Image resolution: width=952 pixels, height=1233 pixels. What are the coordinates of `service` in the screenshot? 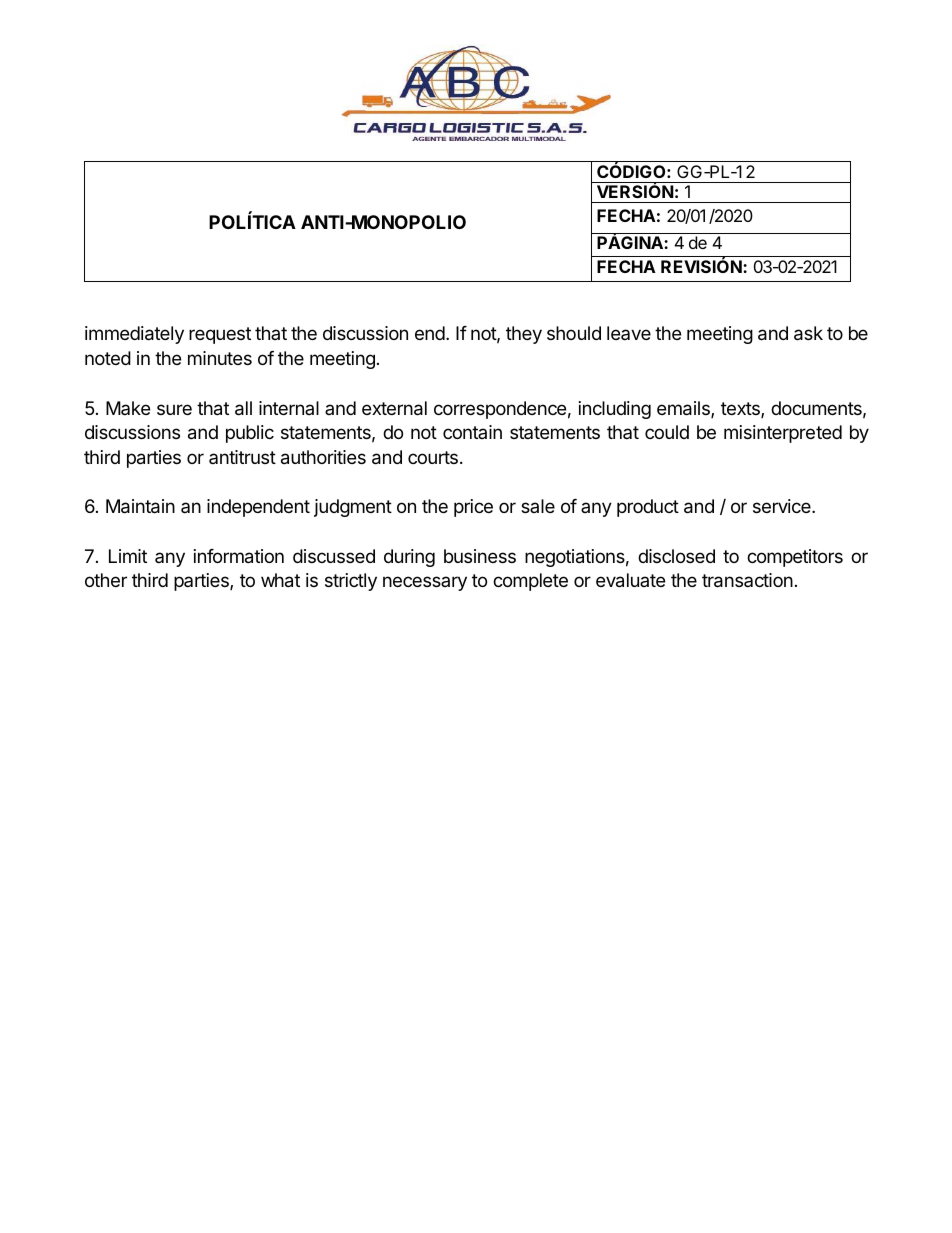 It's located at (783, 506).
